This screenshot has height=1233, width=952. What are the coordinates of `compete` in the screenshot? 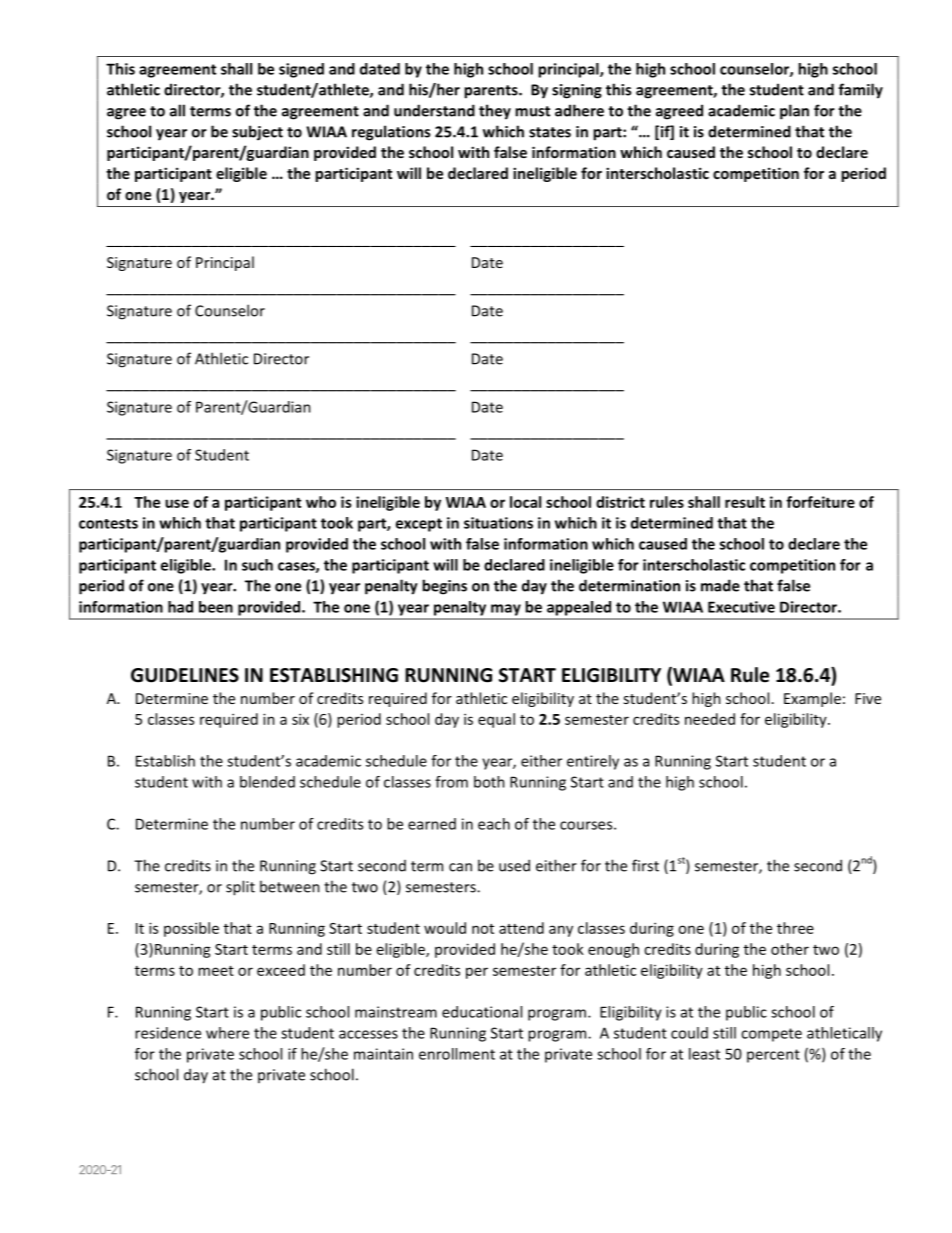 It's located at (771, 1035).
